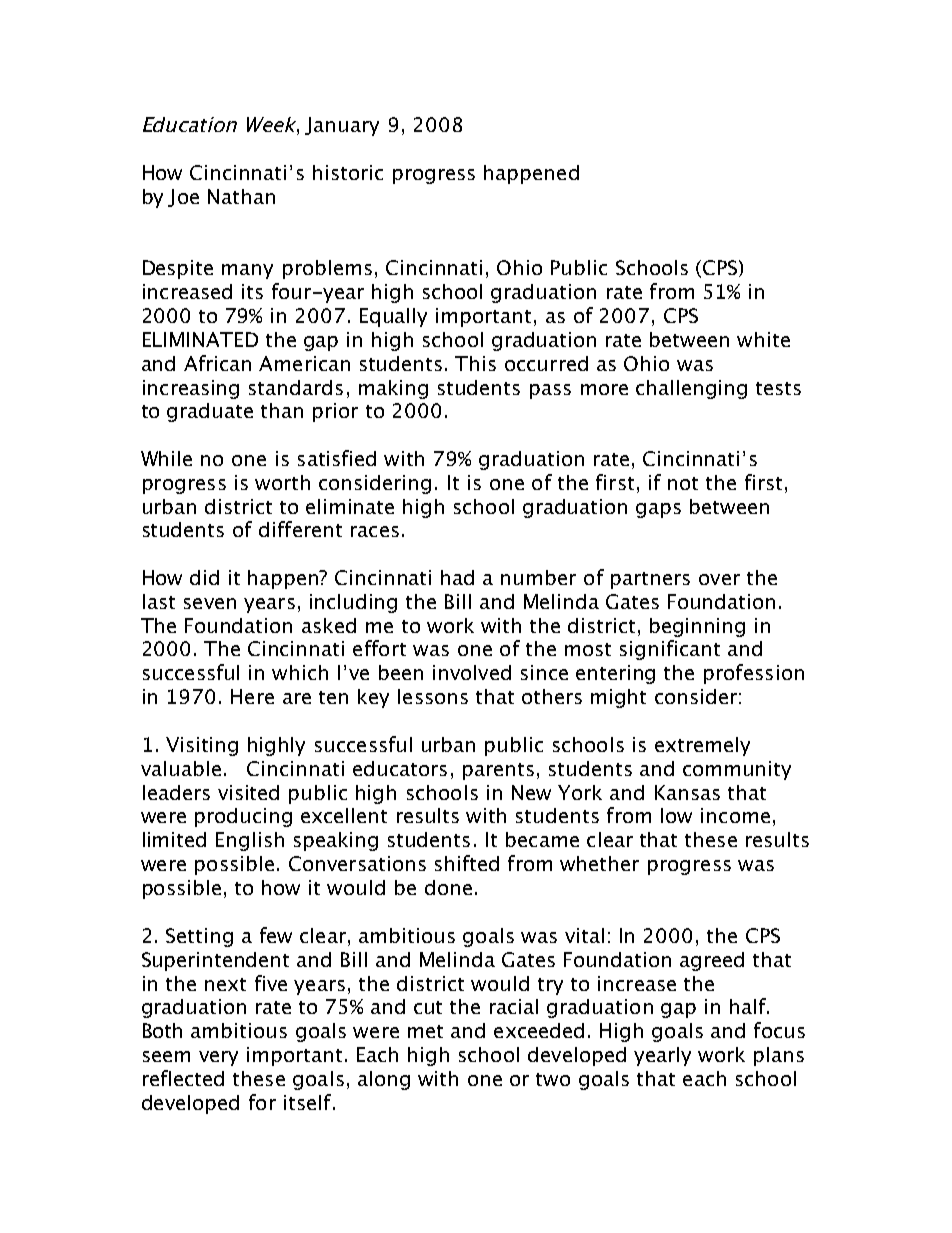 Image resolution: width=952 pixels, height=1233 pixels. What do you see at coordinates (393, 389) in the screenshot?
I see `making` at bounding box center [393, 389].
